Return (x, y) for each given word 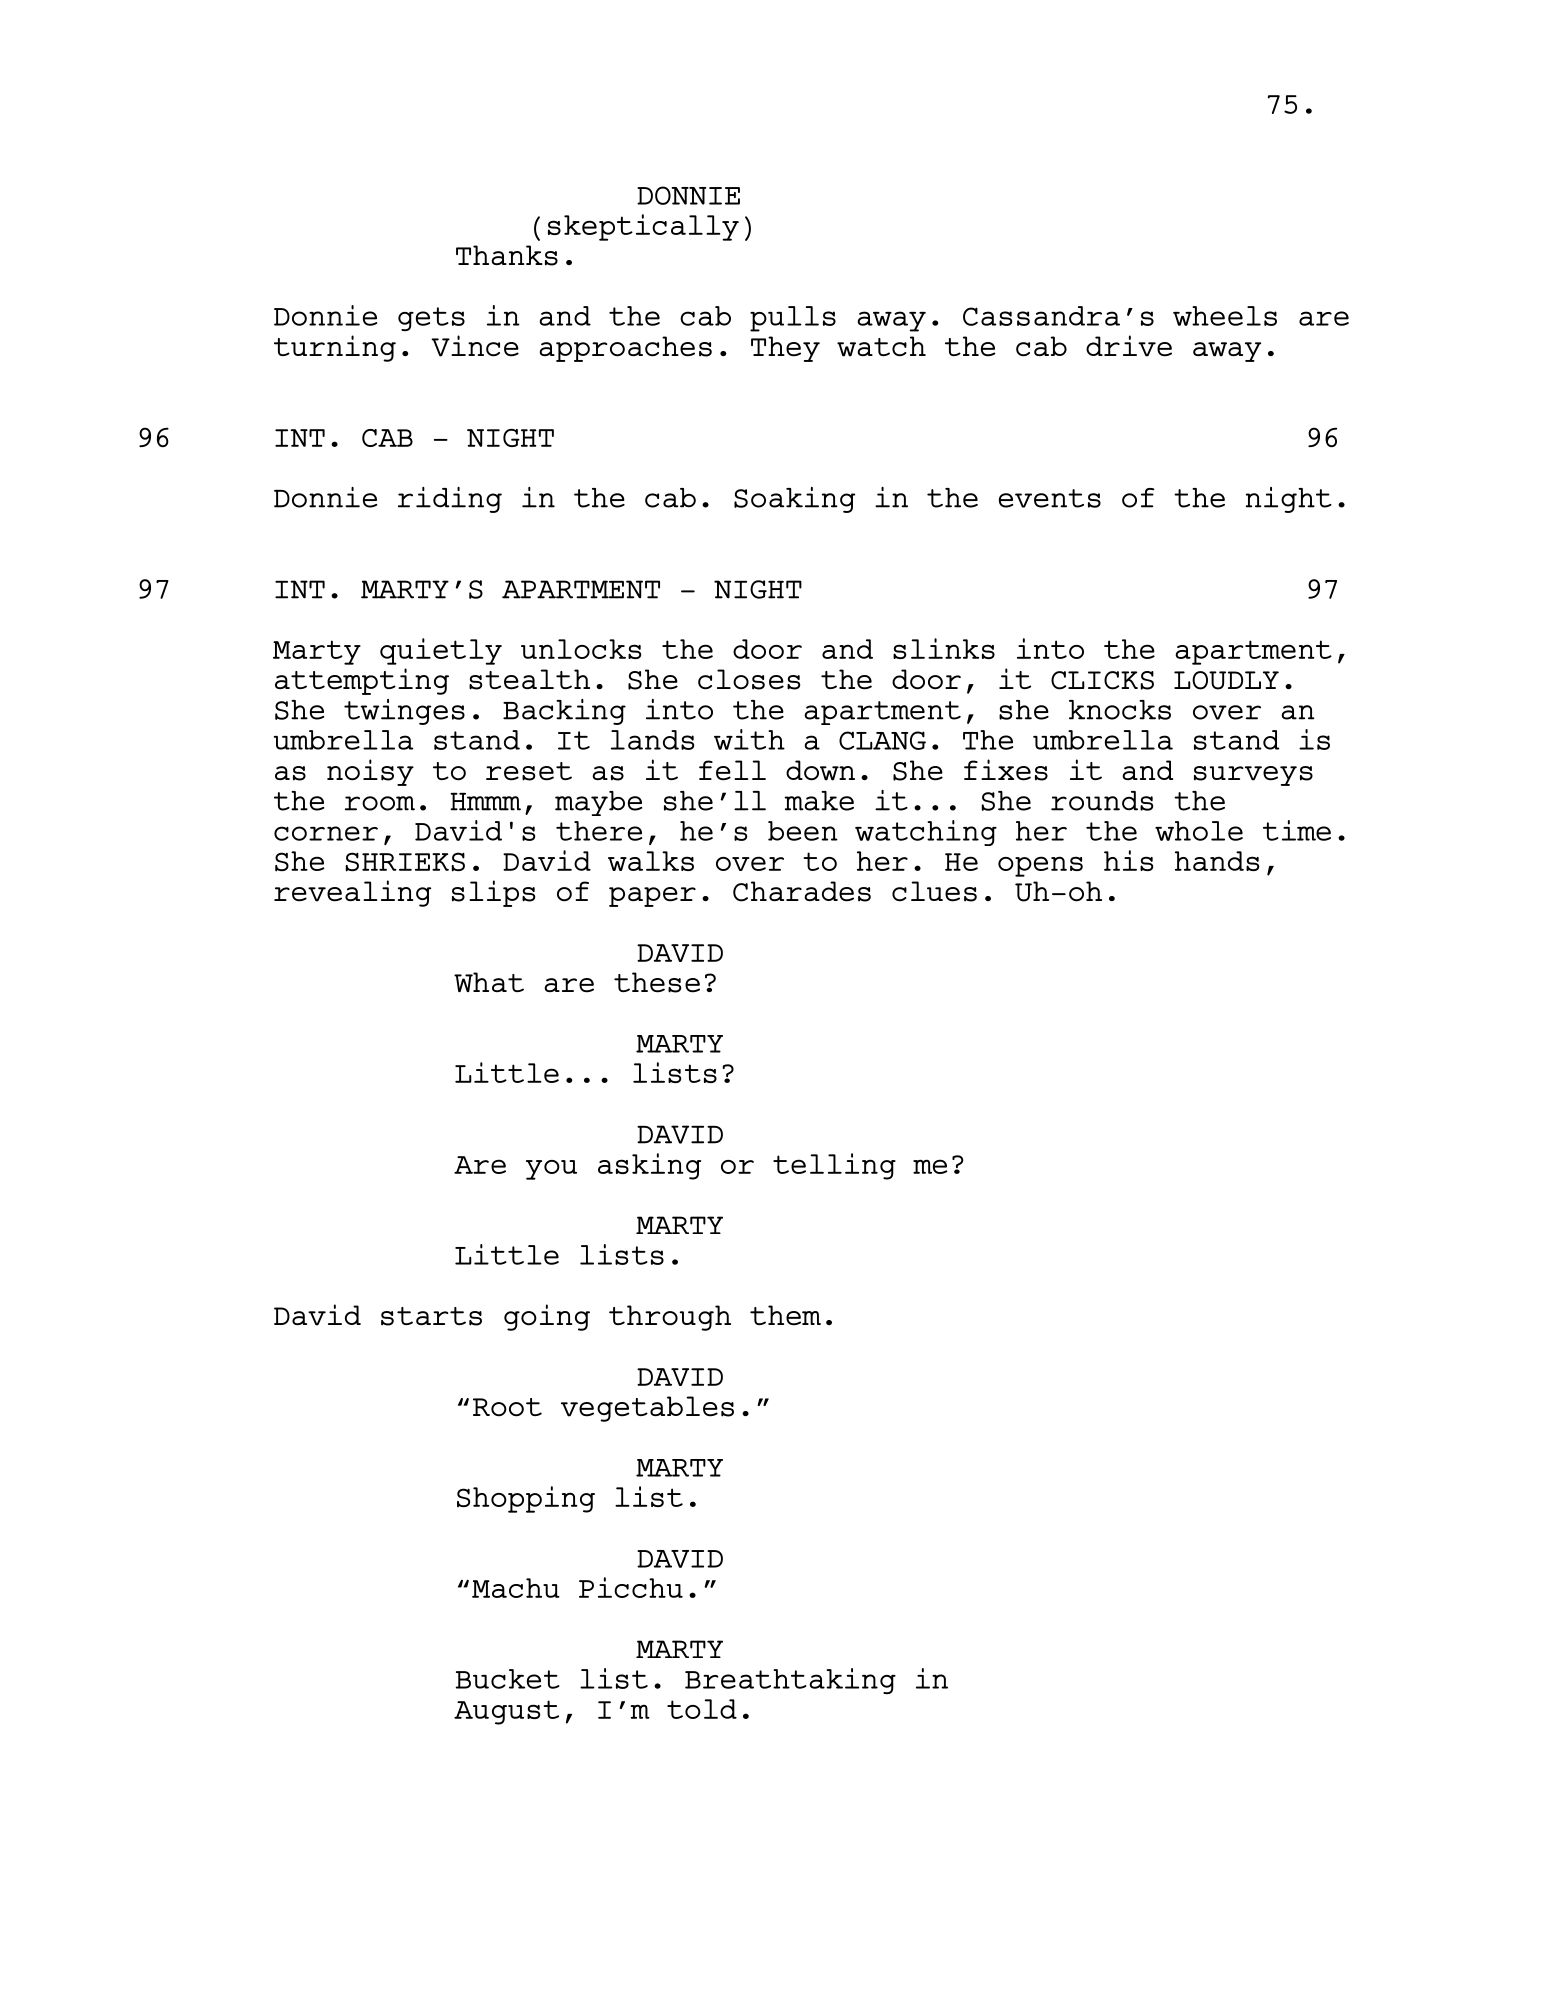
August (506, 1712)
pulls (793, 319)
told (702, 1709)
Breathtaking (790, 1681)
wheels (1225, 316)
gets (431, 319)
